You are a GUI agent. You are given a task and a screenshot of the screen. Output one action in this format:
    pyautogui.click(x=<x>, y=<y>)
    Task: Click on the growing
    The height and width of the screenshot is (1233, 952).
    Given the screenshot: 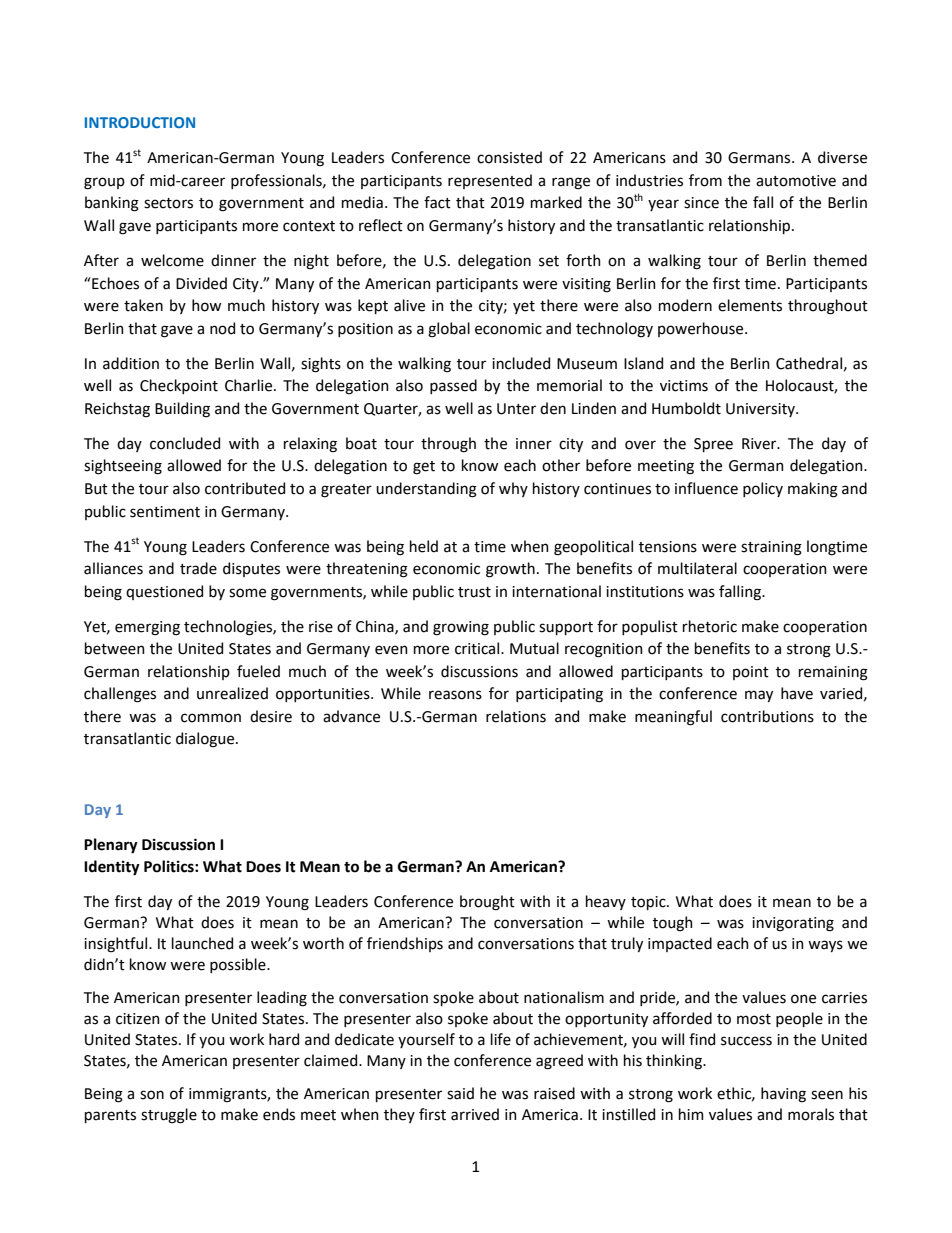 What is the action you would take?
    pyautogui.click(x=461, y=628)
